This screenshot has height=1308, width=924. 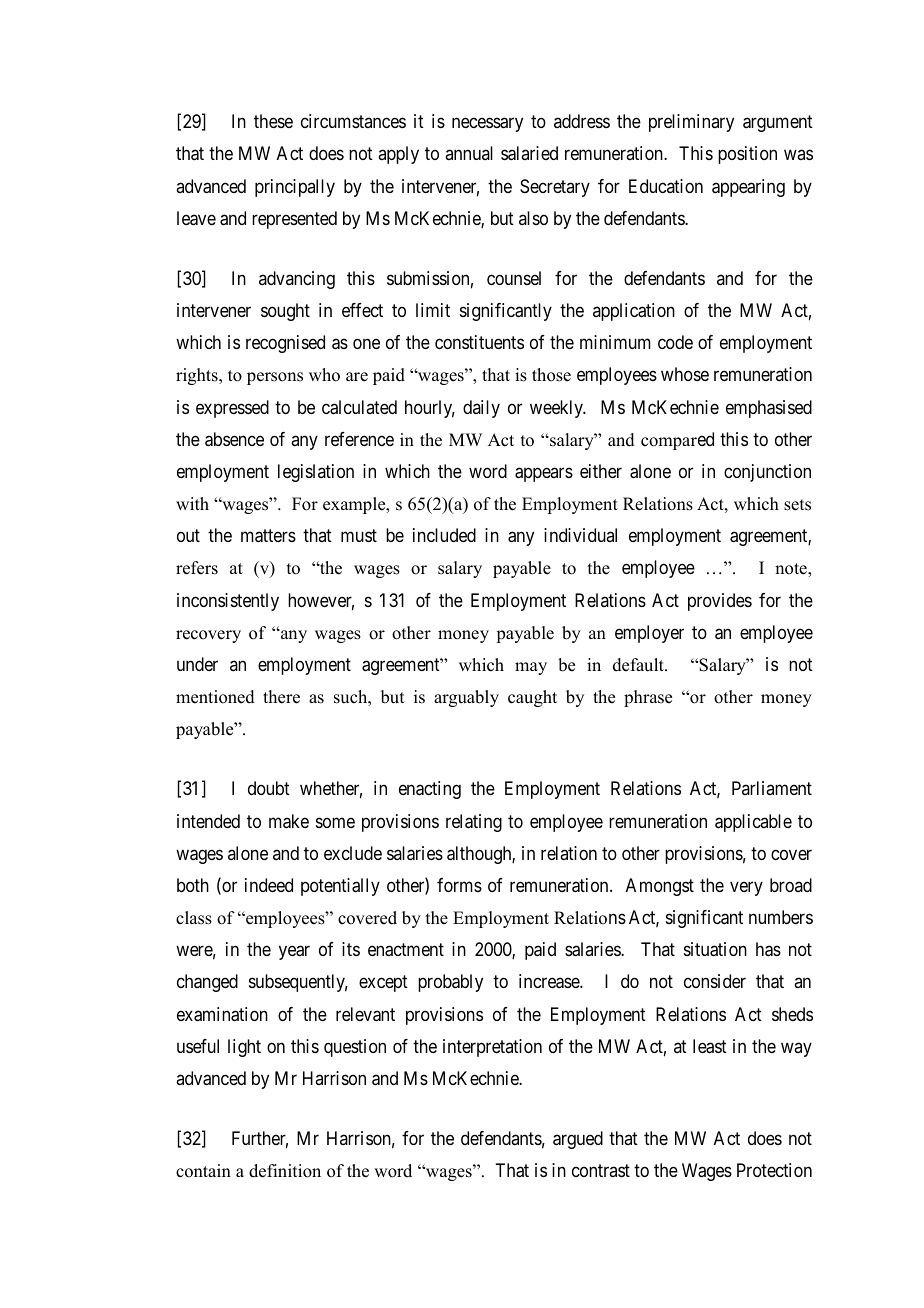 What do you see at coordinates (285, 1171) in the screenshot?
I see `definition` at bounding box center [285, 1171].
